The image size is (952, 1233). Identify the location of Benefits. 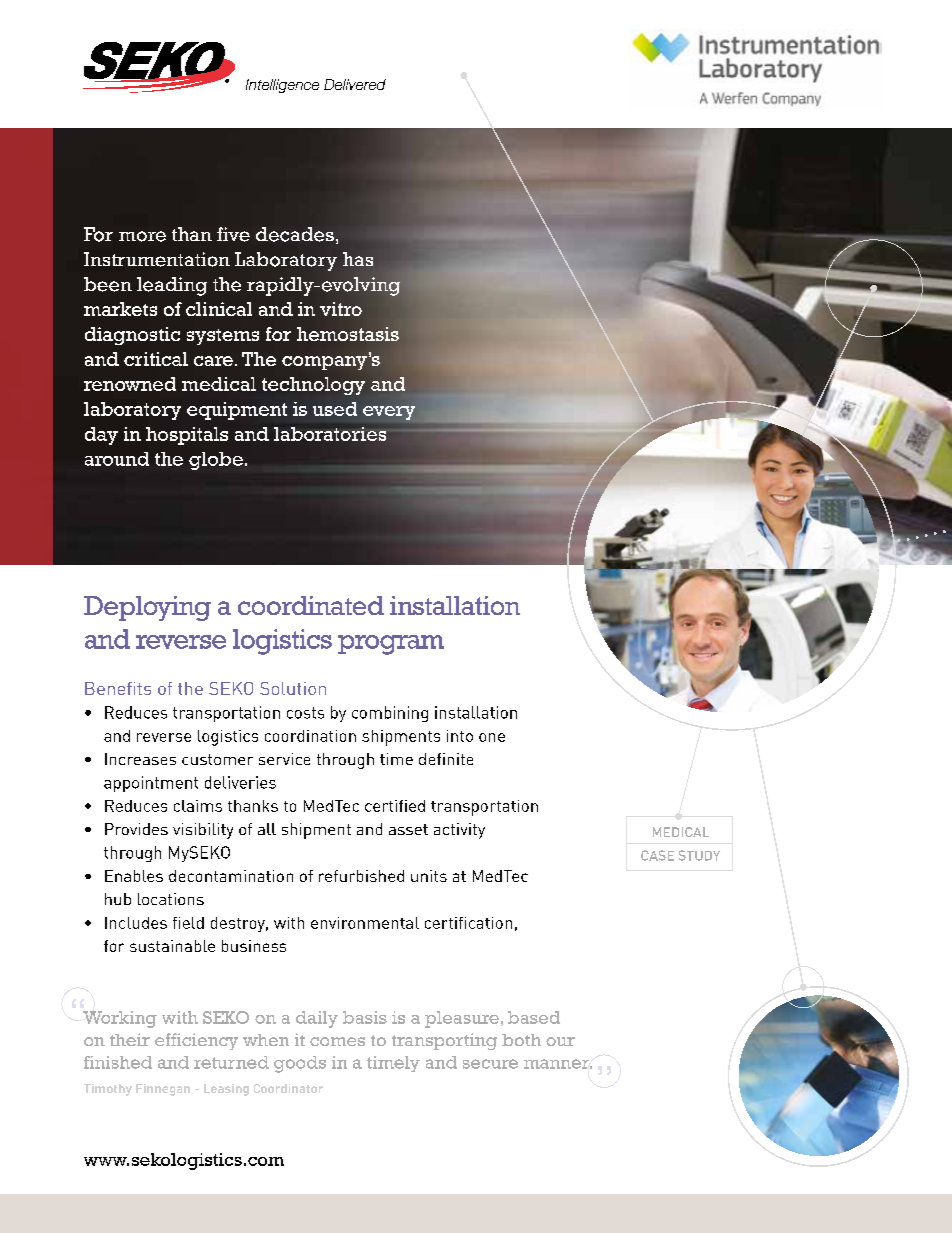
(118, 688).
